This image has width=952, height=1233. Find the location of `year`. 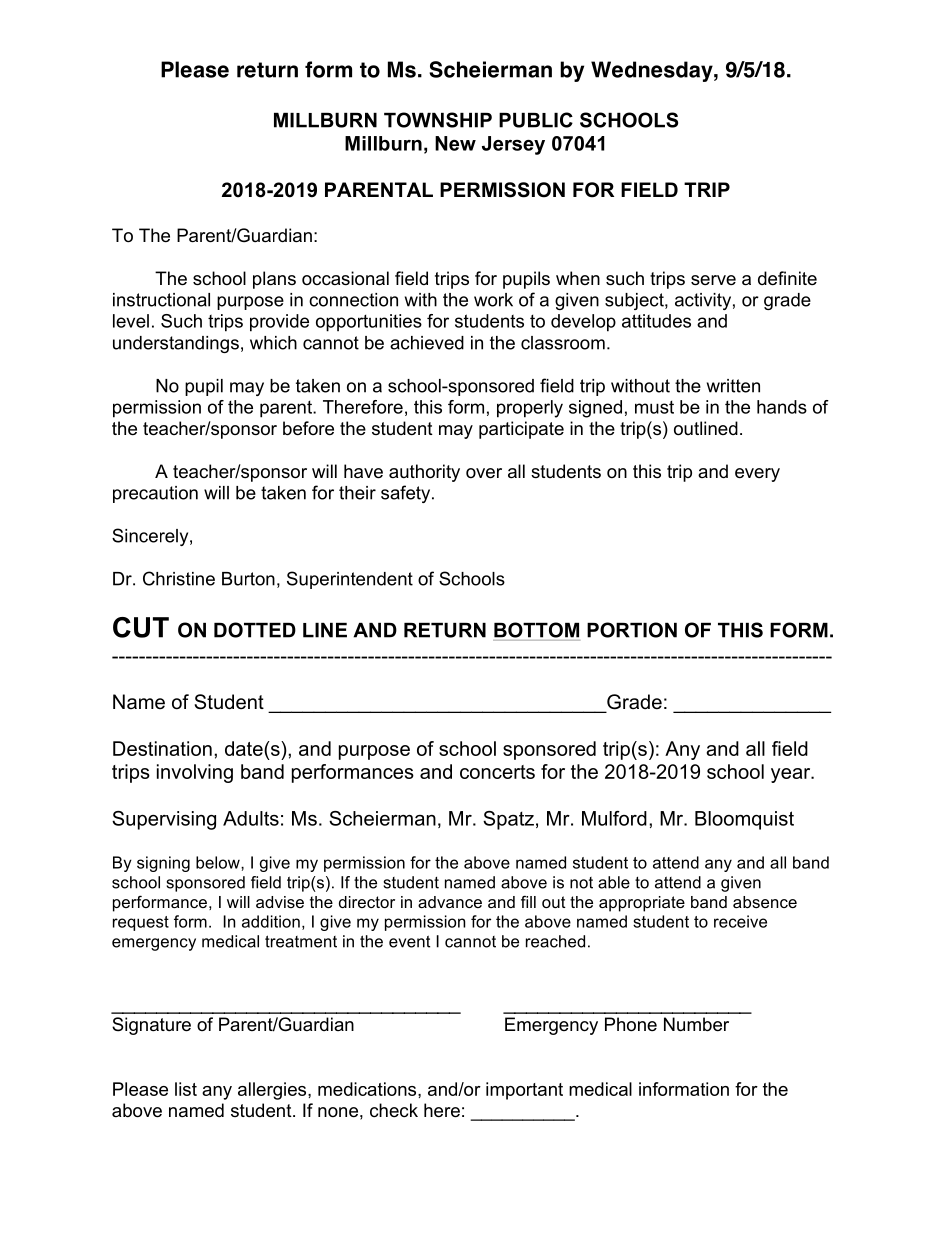

year is located at coordinates (792, 775).
